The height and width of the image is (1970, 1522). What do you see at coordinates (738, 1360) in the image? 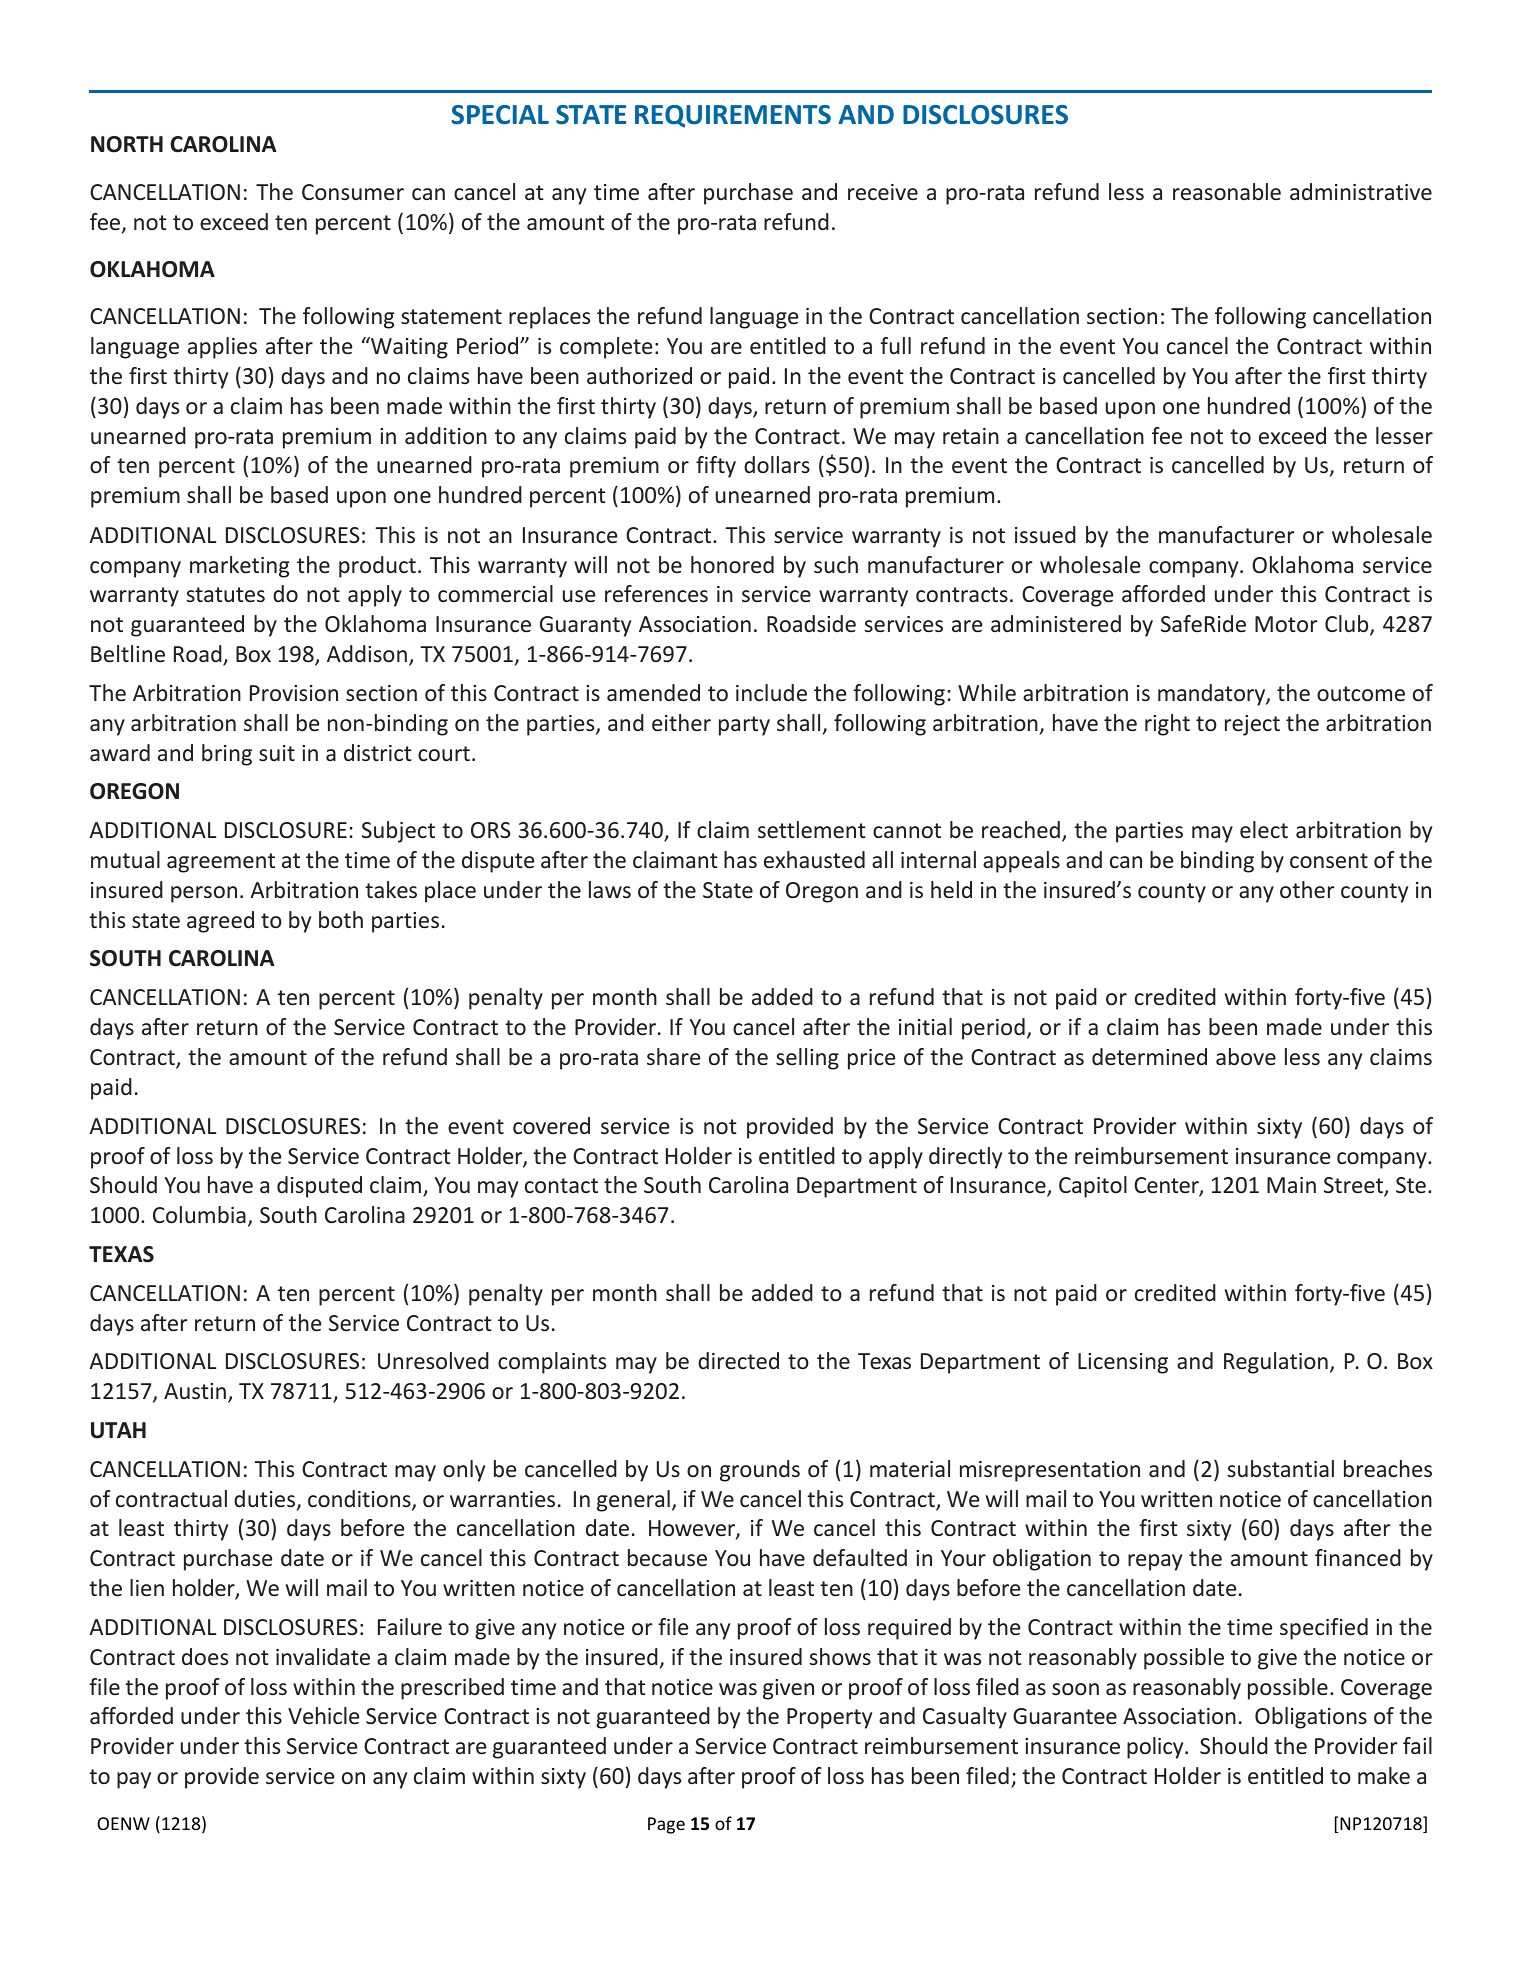
I see `directed` at bounding box center [738, 1360].
